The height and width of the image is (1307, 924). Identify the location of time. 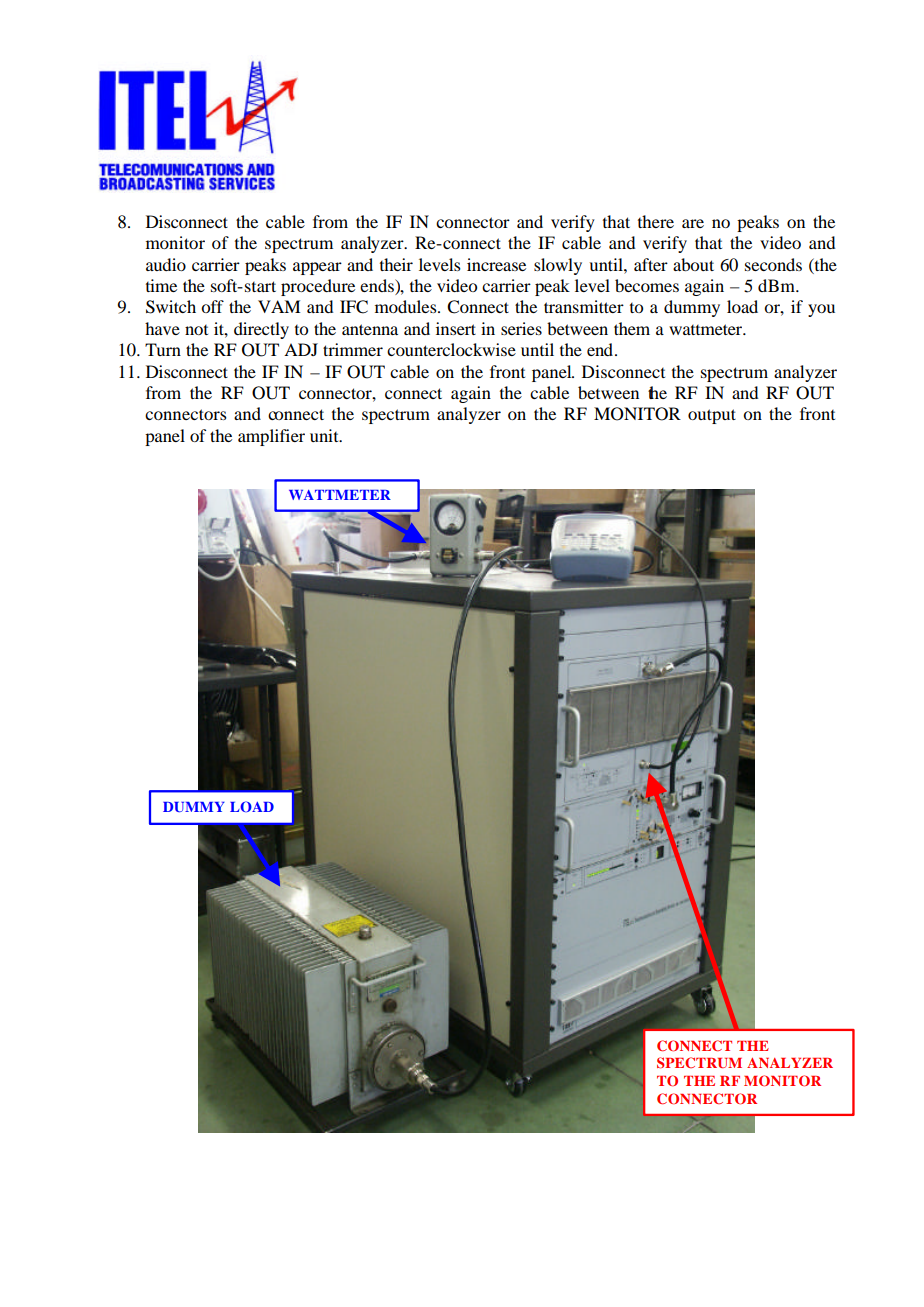
(161, 285).
